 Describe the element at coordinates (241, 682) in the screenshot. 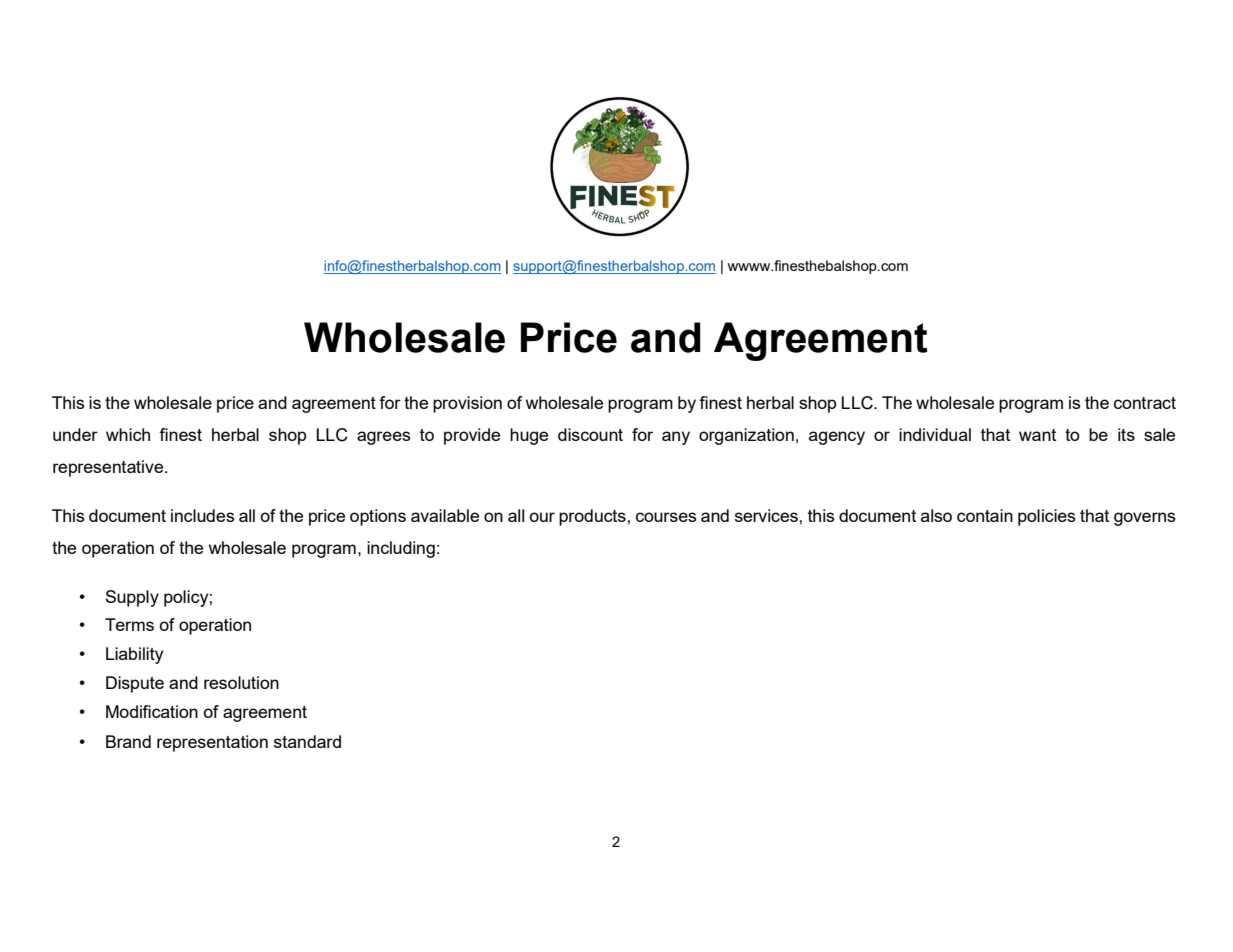

I see `resolution` at that location.
